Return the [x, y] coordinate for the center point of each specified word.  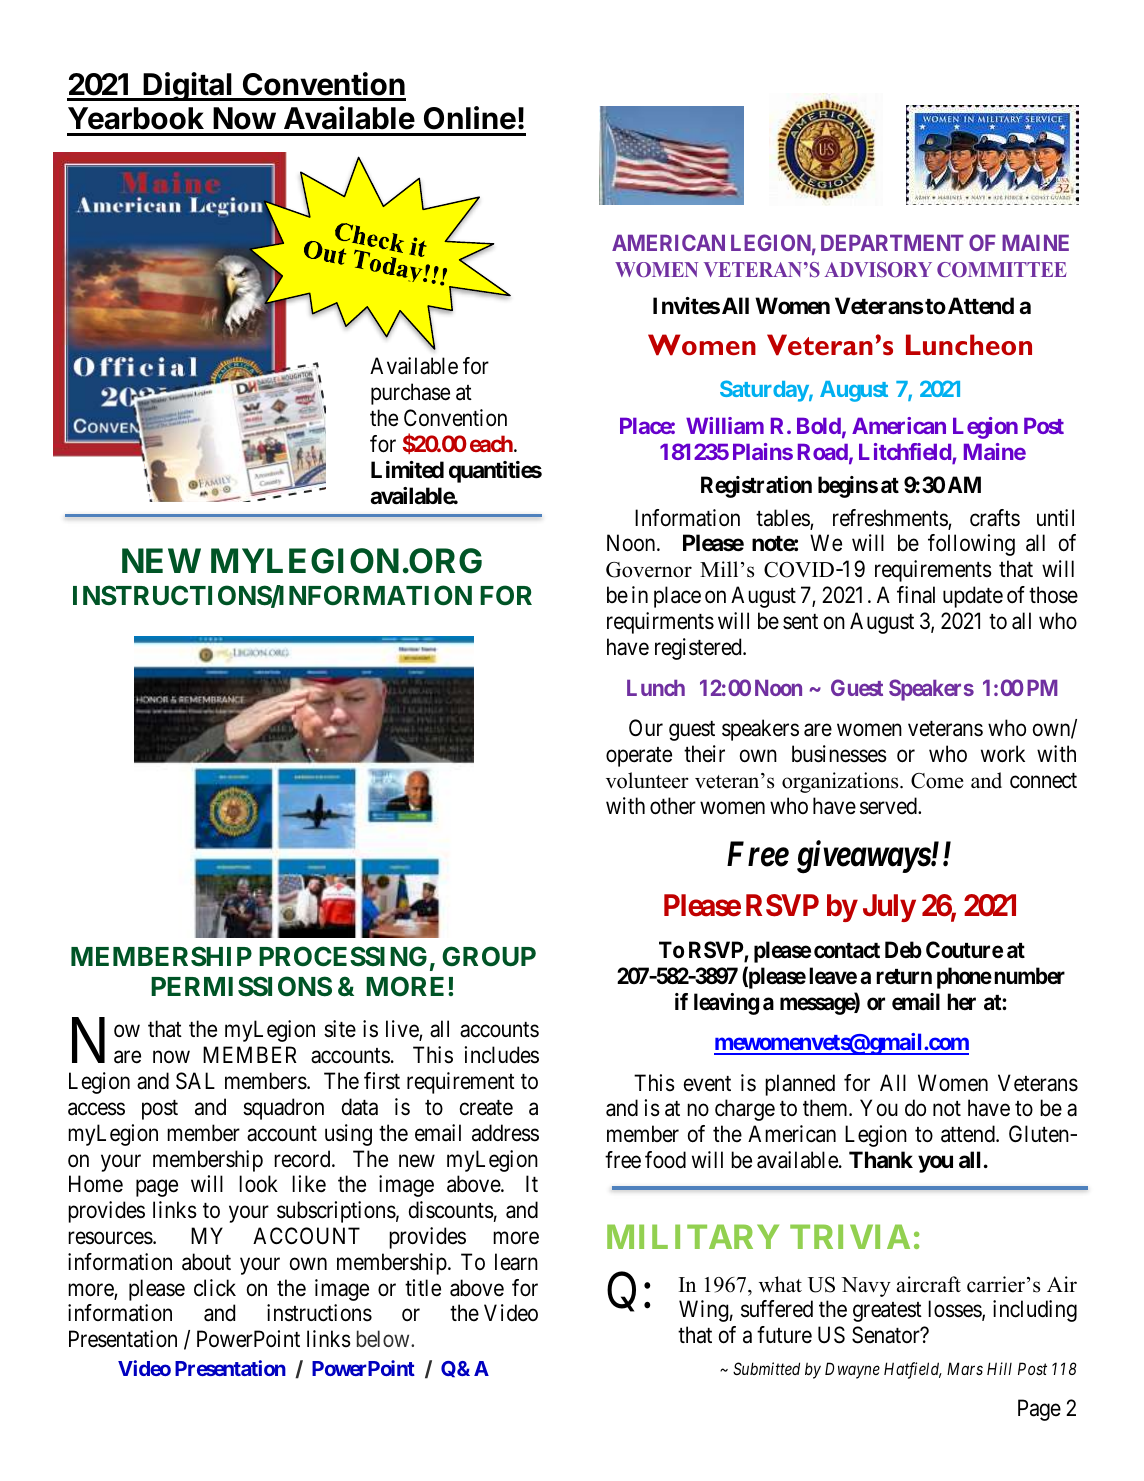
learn [516, 1262]
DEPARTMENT [892, 243]
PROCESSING [343, 956]
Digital [188, 86]
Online [470, 118]
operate [639, 757]
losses [955, 1310]
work [1003, 753]
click [215, 1288]
